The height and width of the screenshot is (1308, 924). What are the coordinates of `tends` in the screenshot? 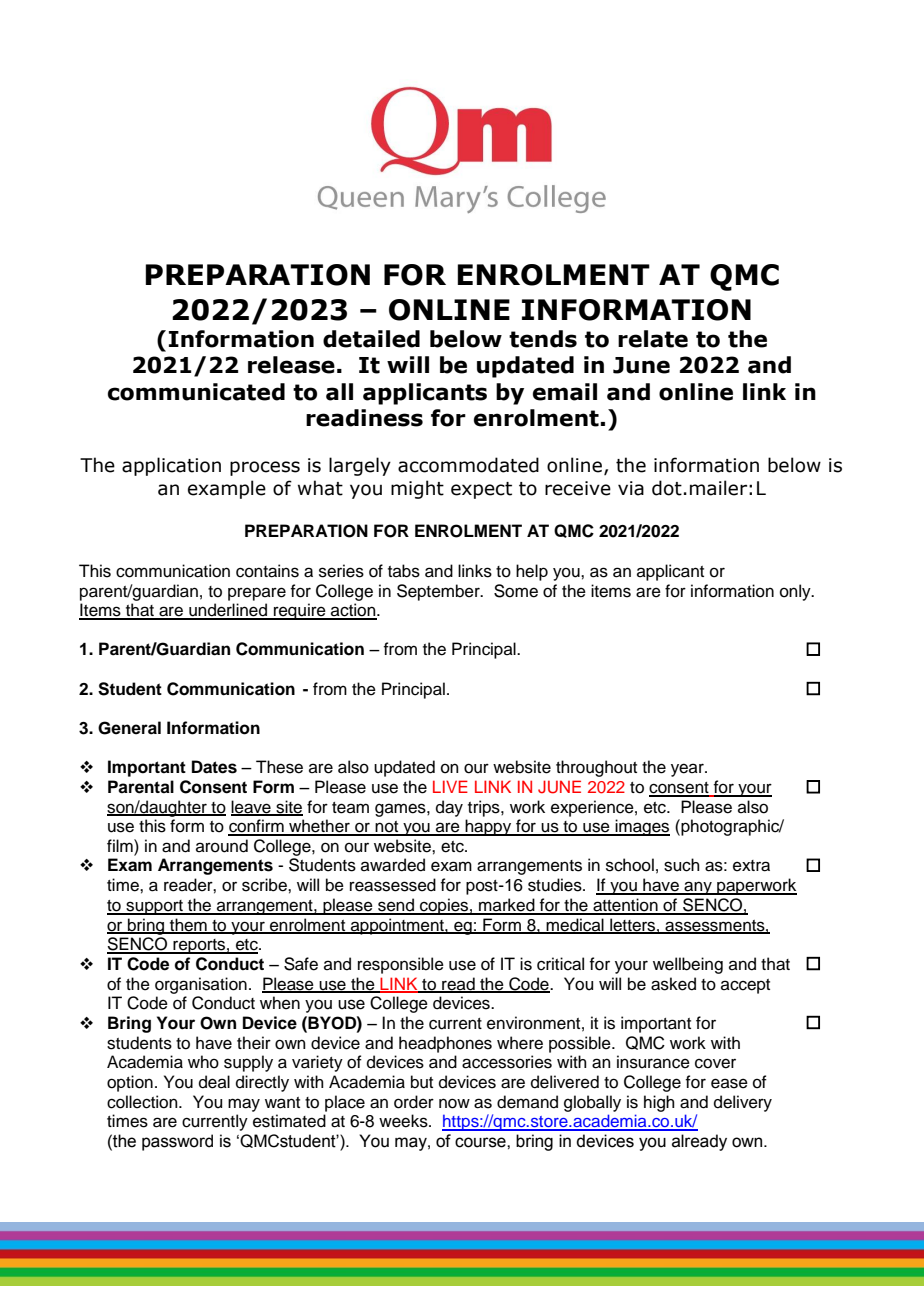 It's located at (543, 339).
